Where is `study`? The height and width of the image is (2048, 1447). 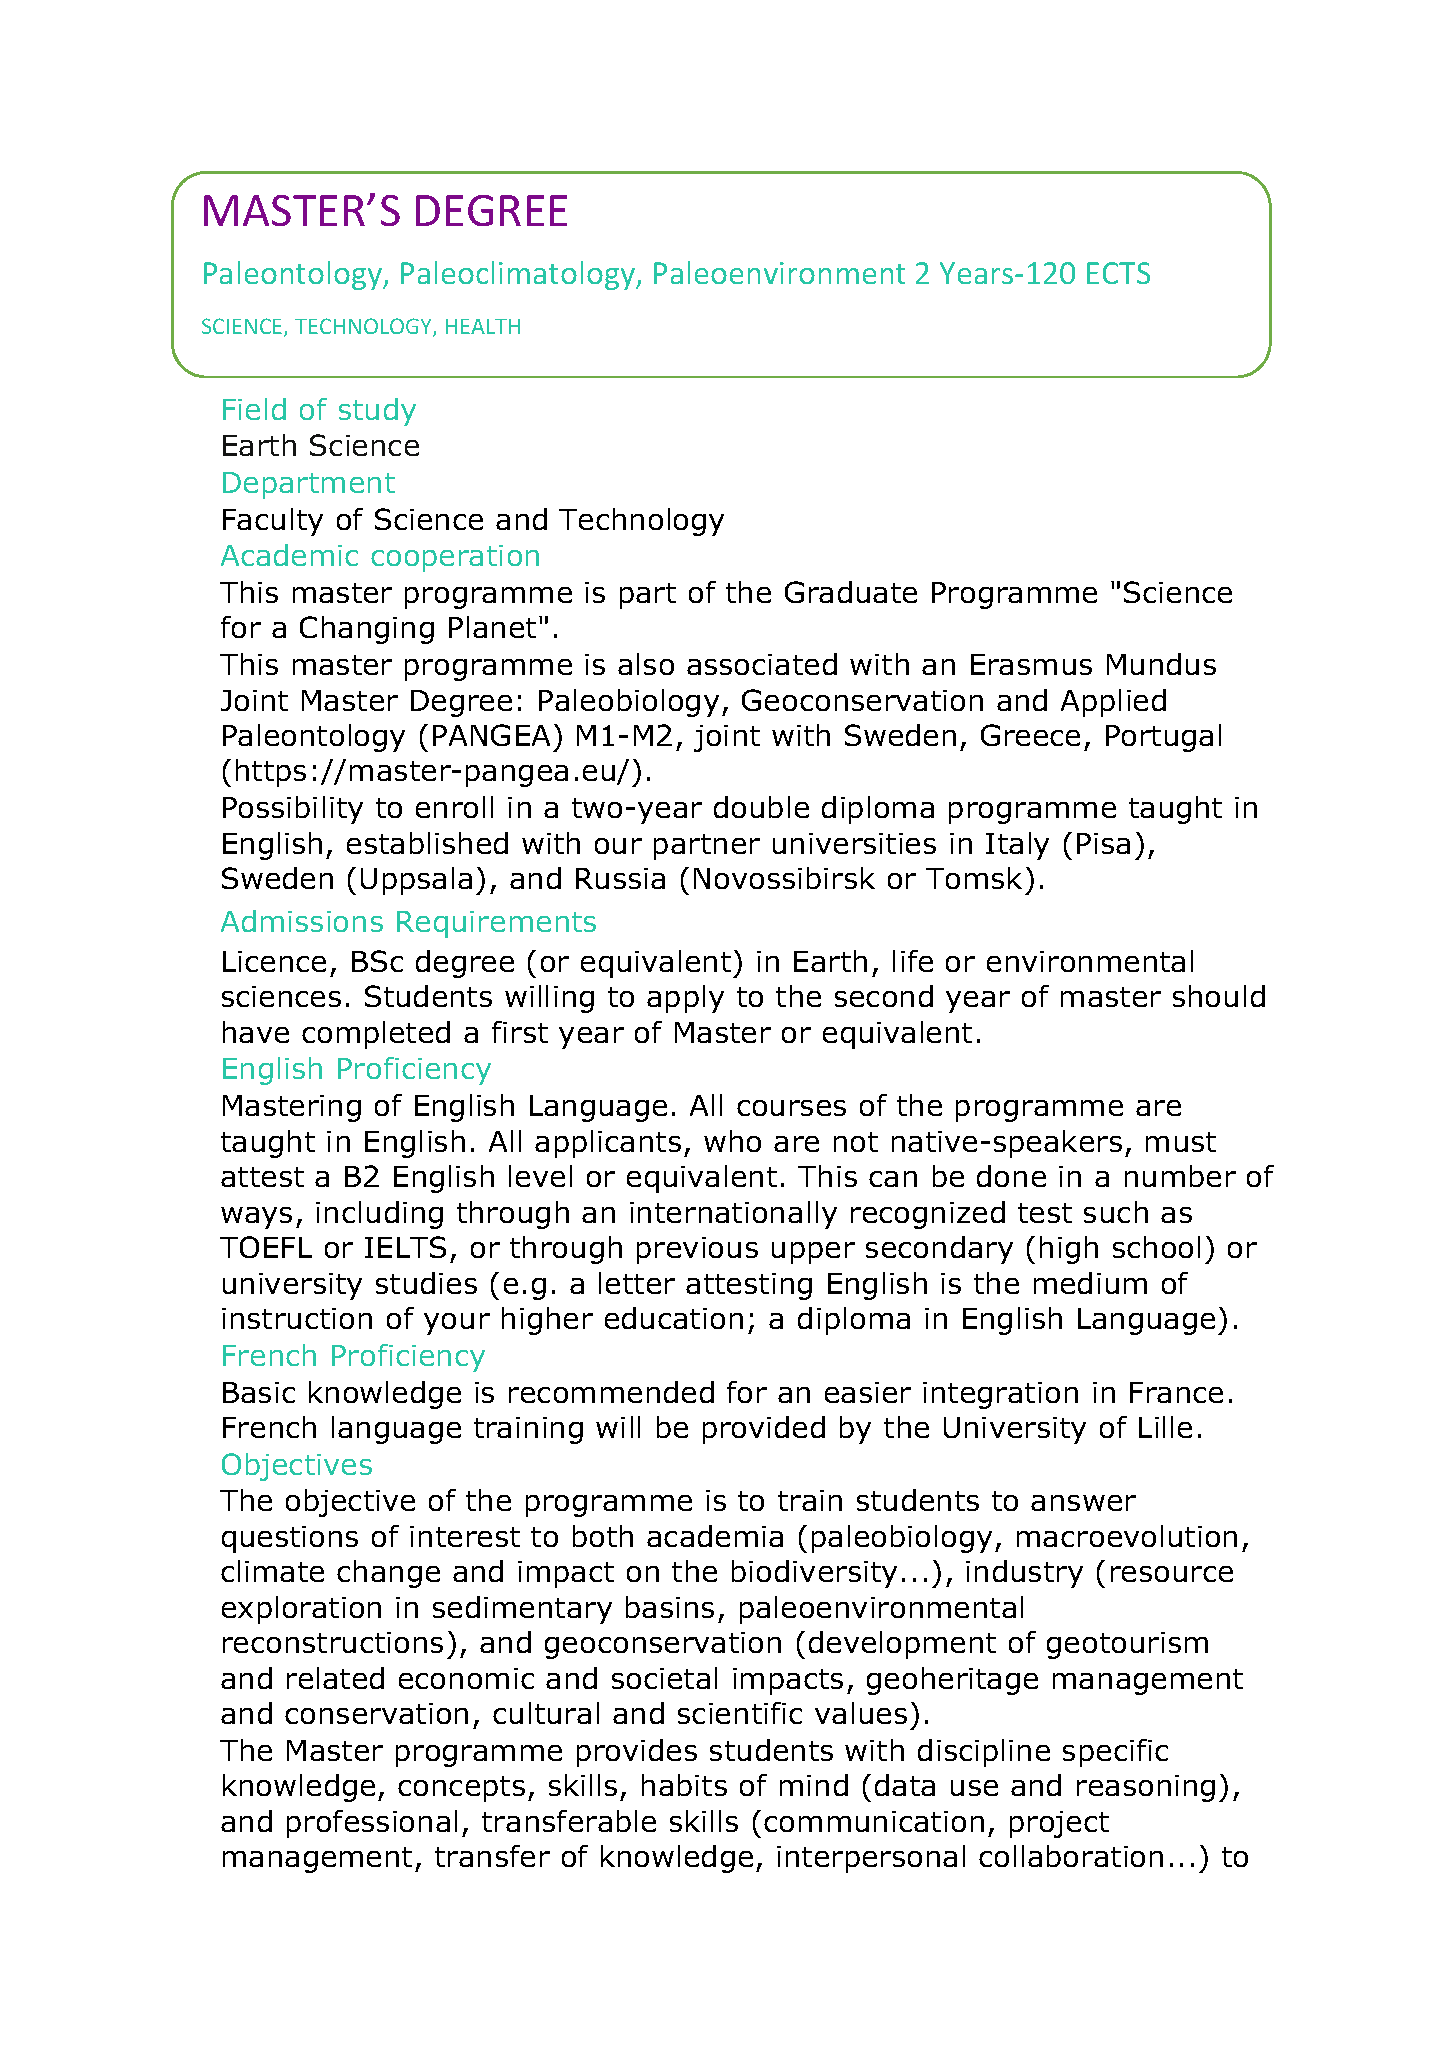 study is located at coordinates (377, 412).
